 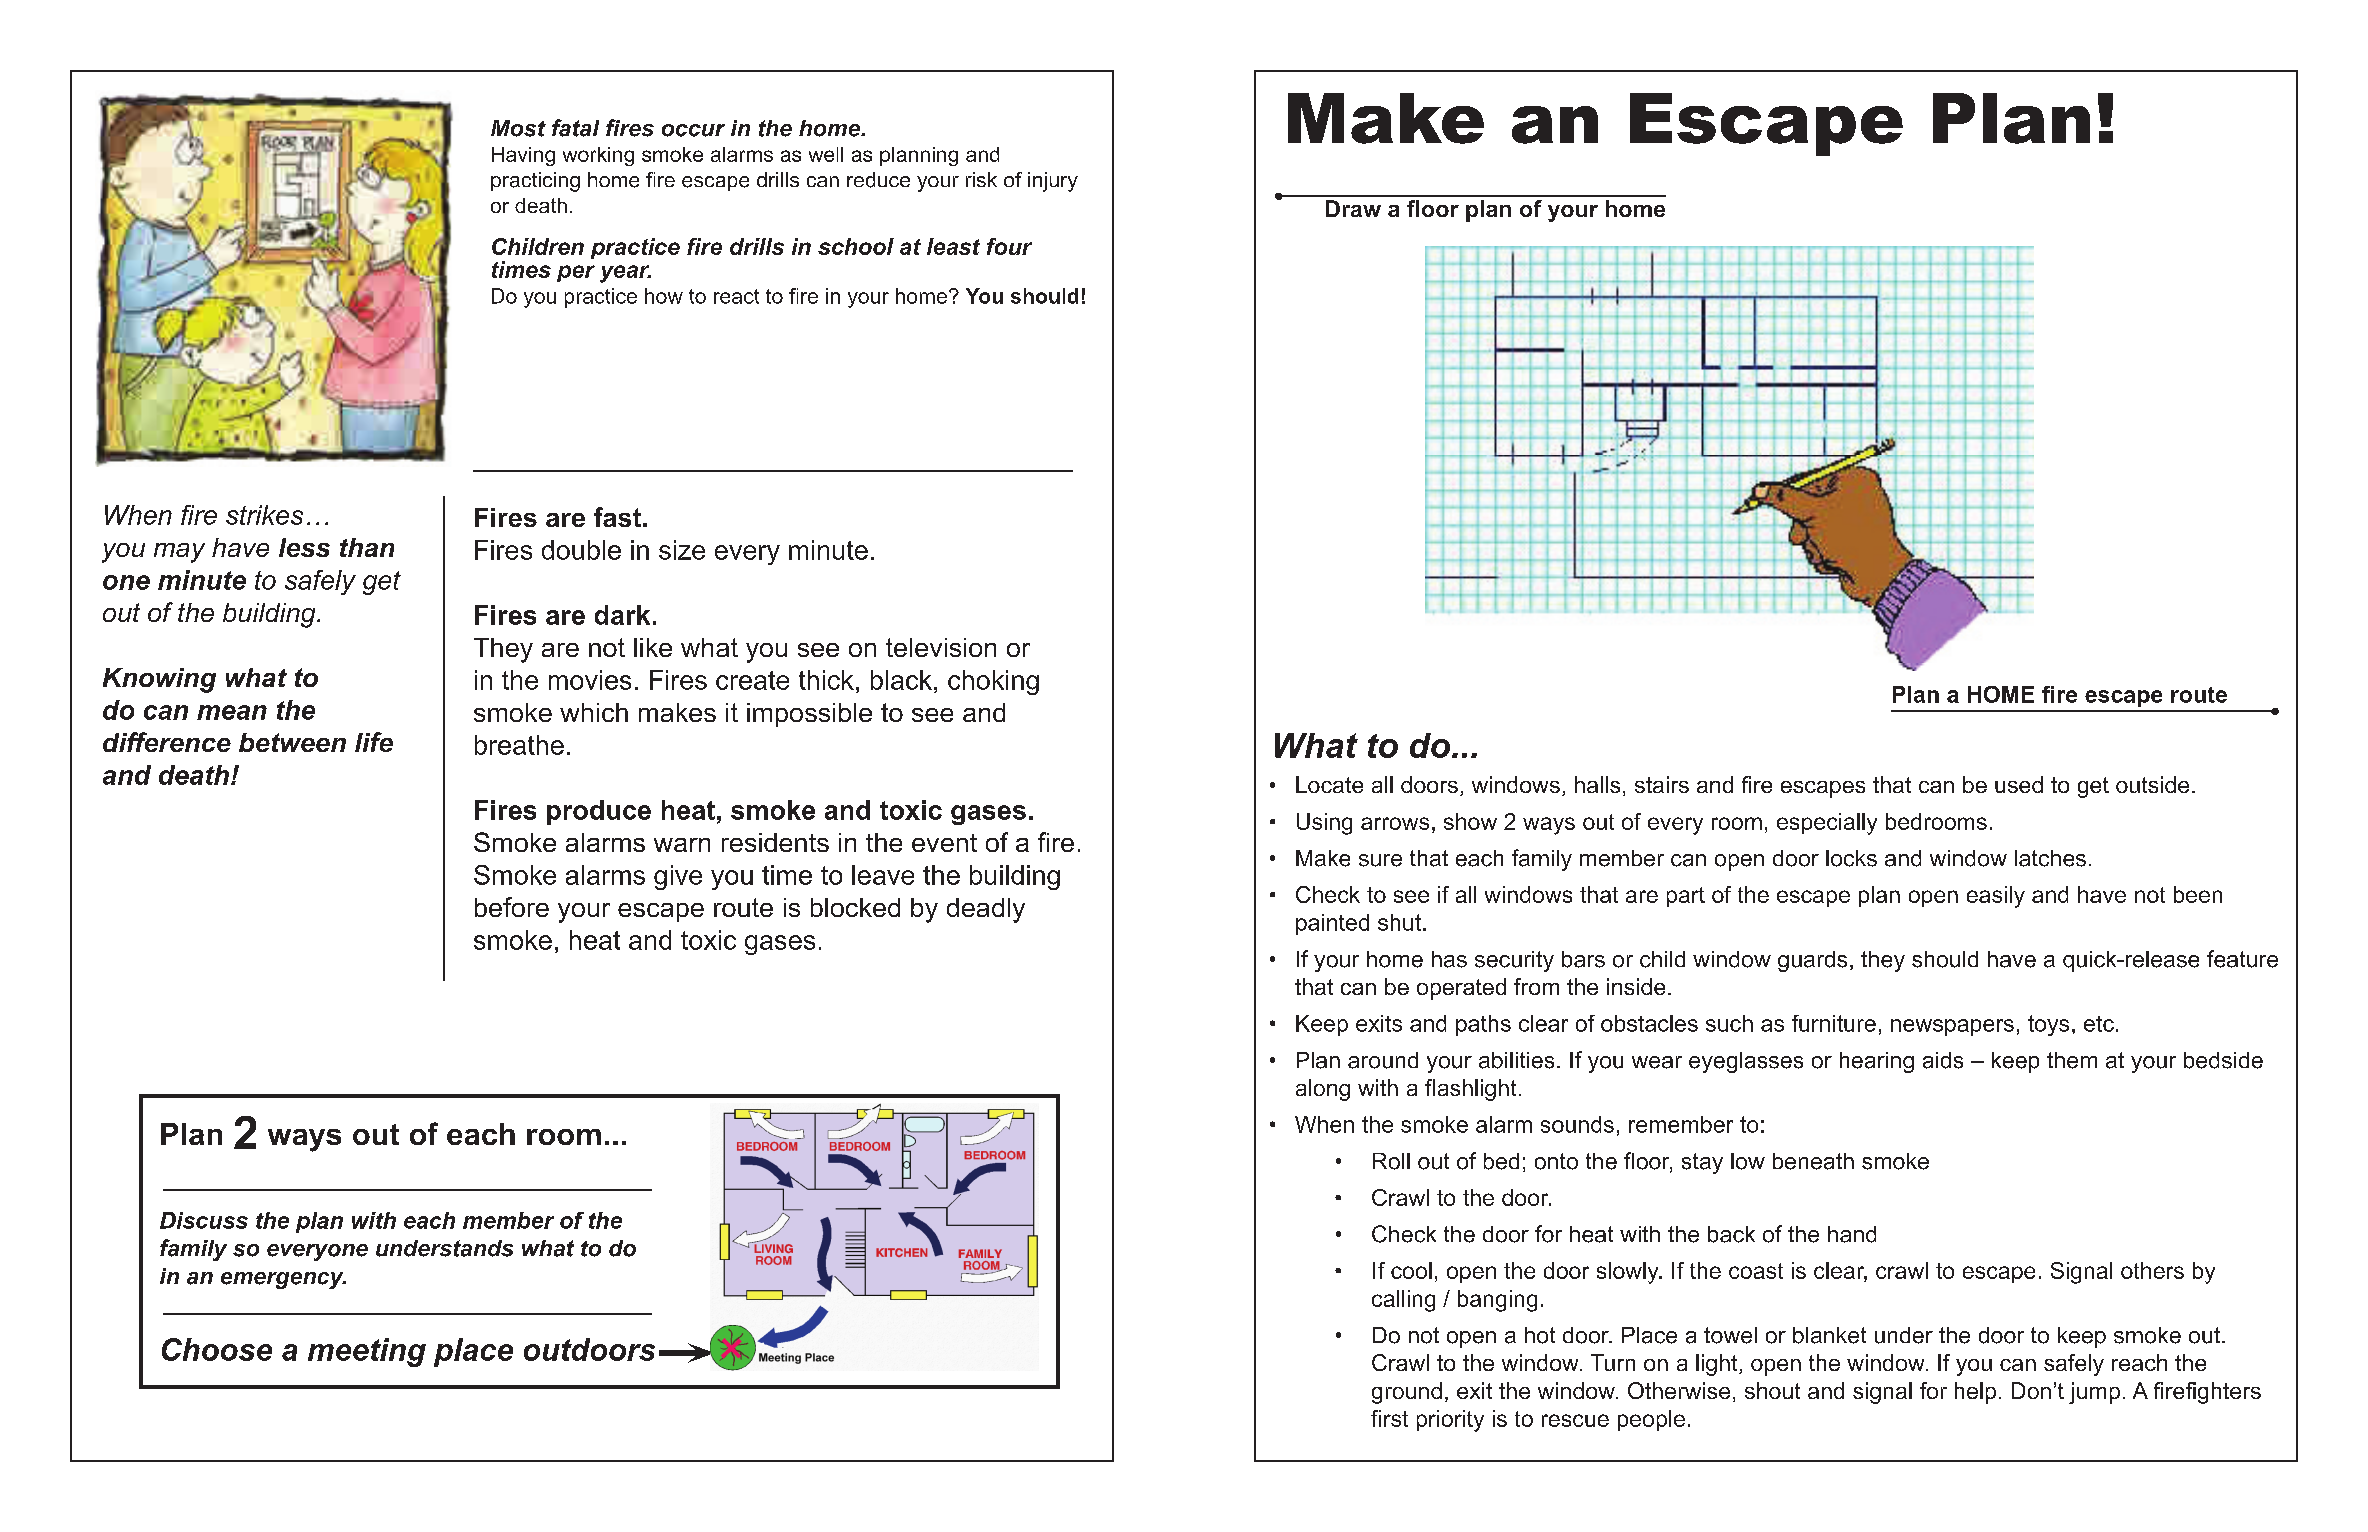 What do you see at coordinates (367, 547) in the screenshot?
I see `than` at bounding box center [367, 547].
